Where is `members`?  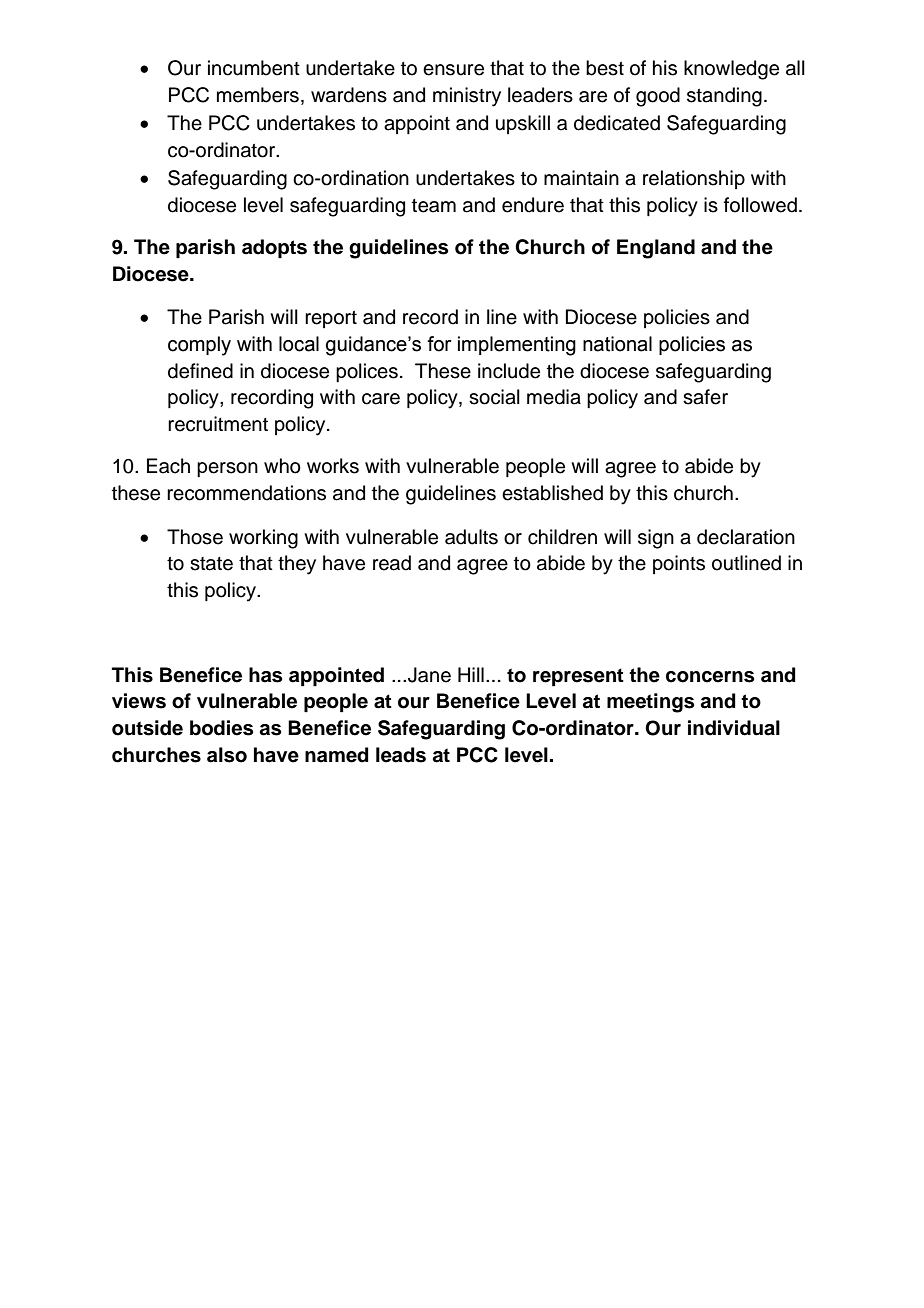 members is located at coordinates (258, 95).
